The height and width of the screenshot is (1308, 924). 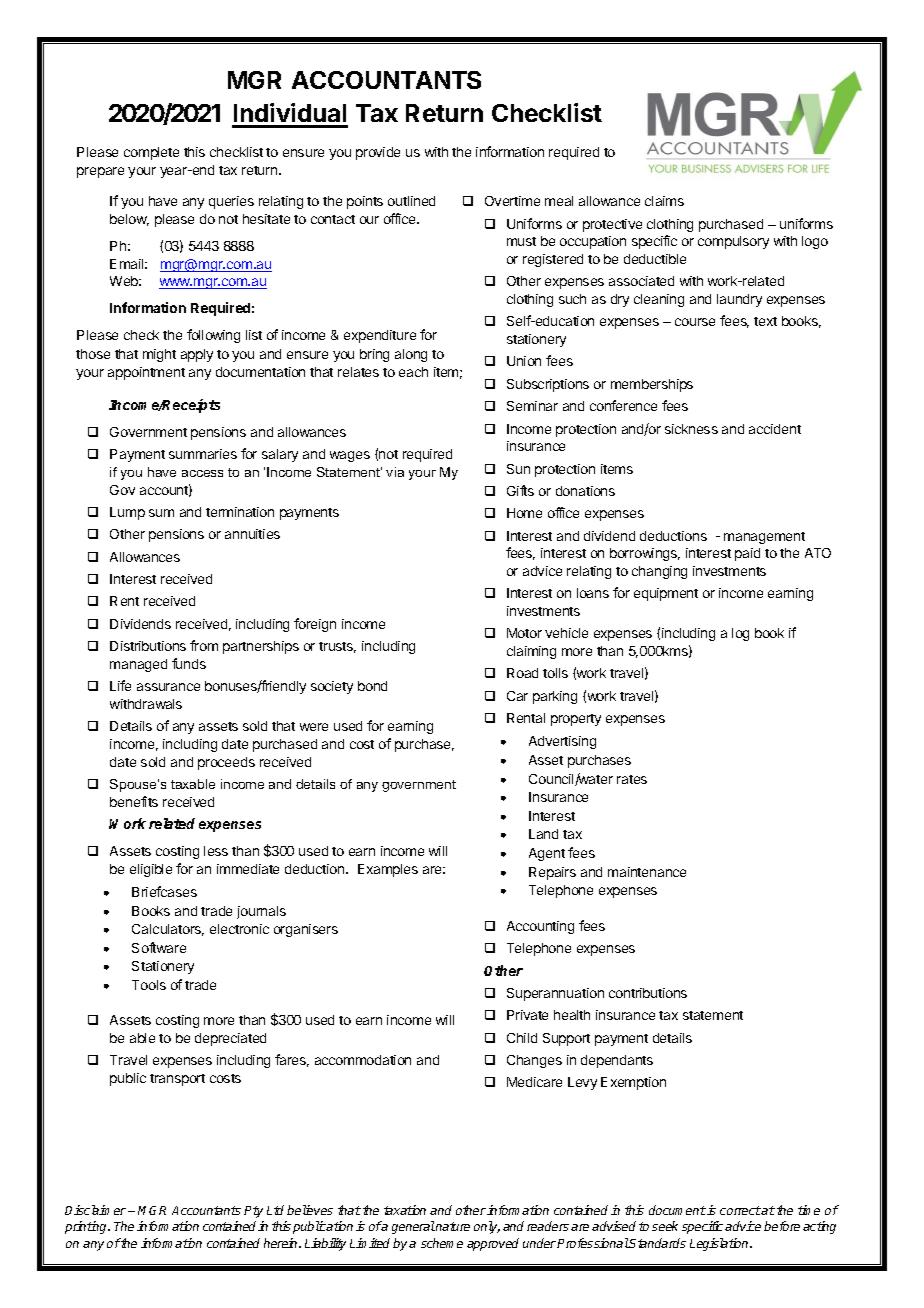 I want to click on Road, so click(x=522, y=673).
